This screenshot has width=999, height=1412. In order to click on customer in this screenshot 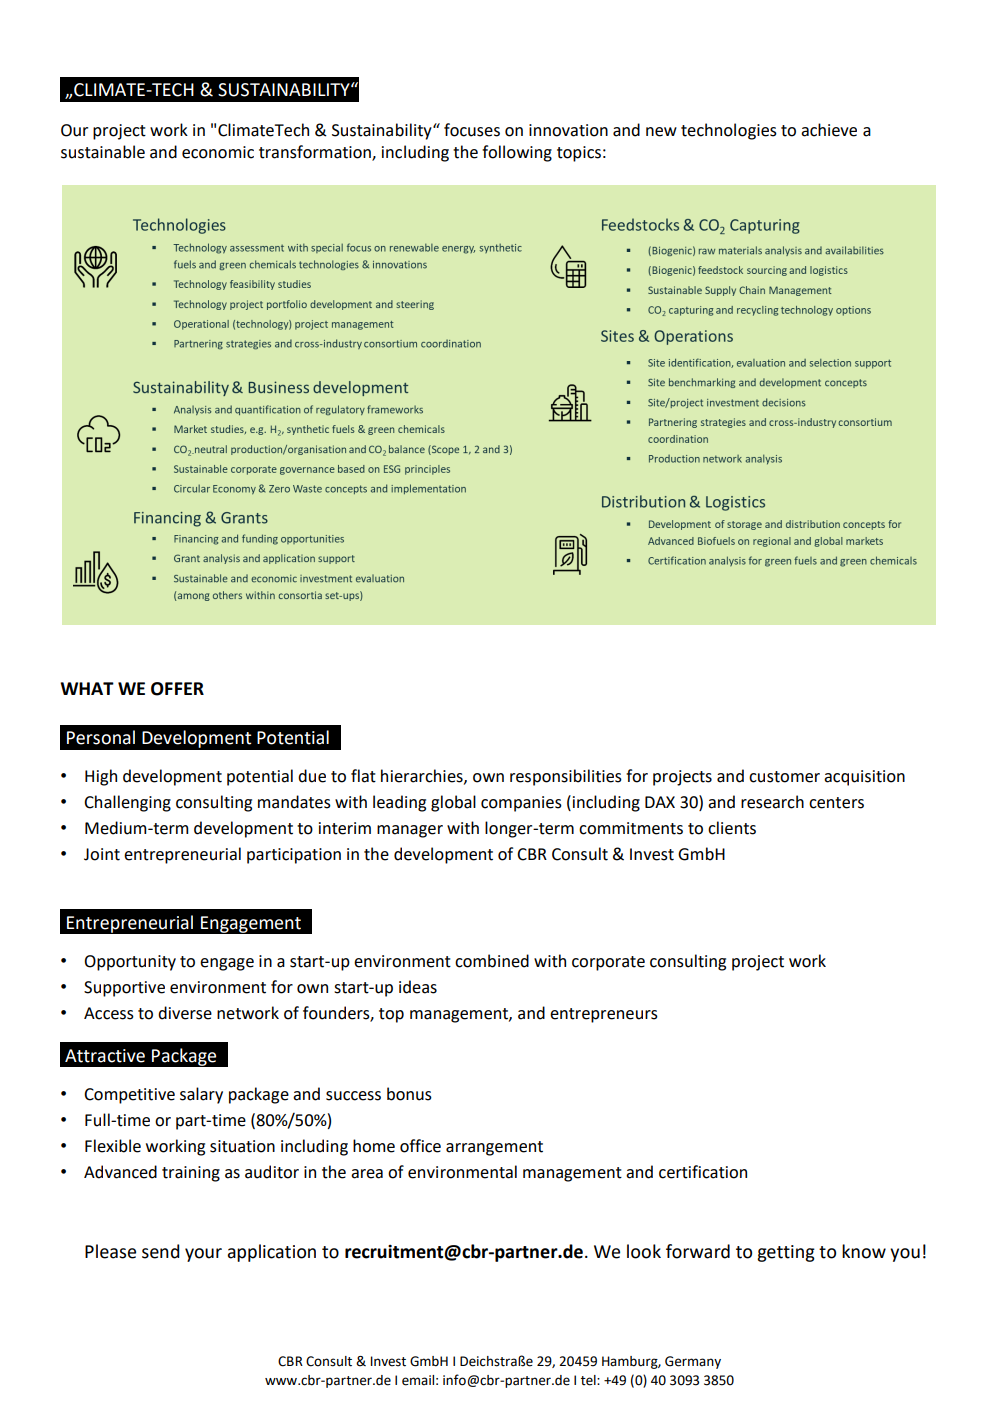, I will do `click(784, 777)`.
